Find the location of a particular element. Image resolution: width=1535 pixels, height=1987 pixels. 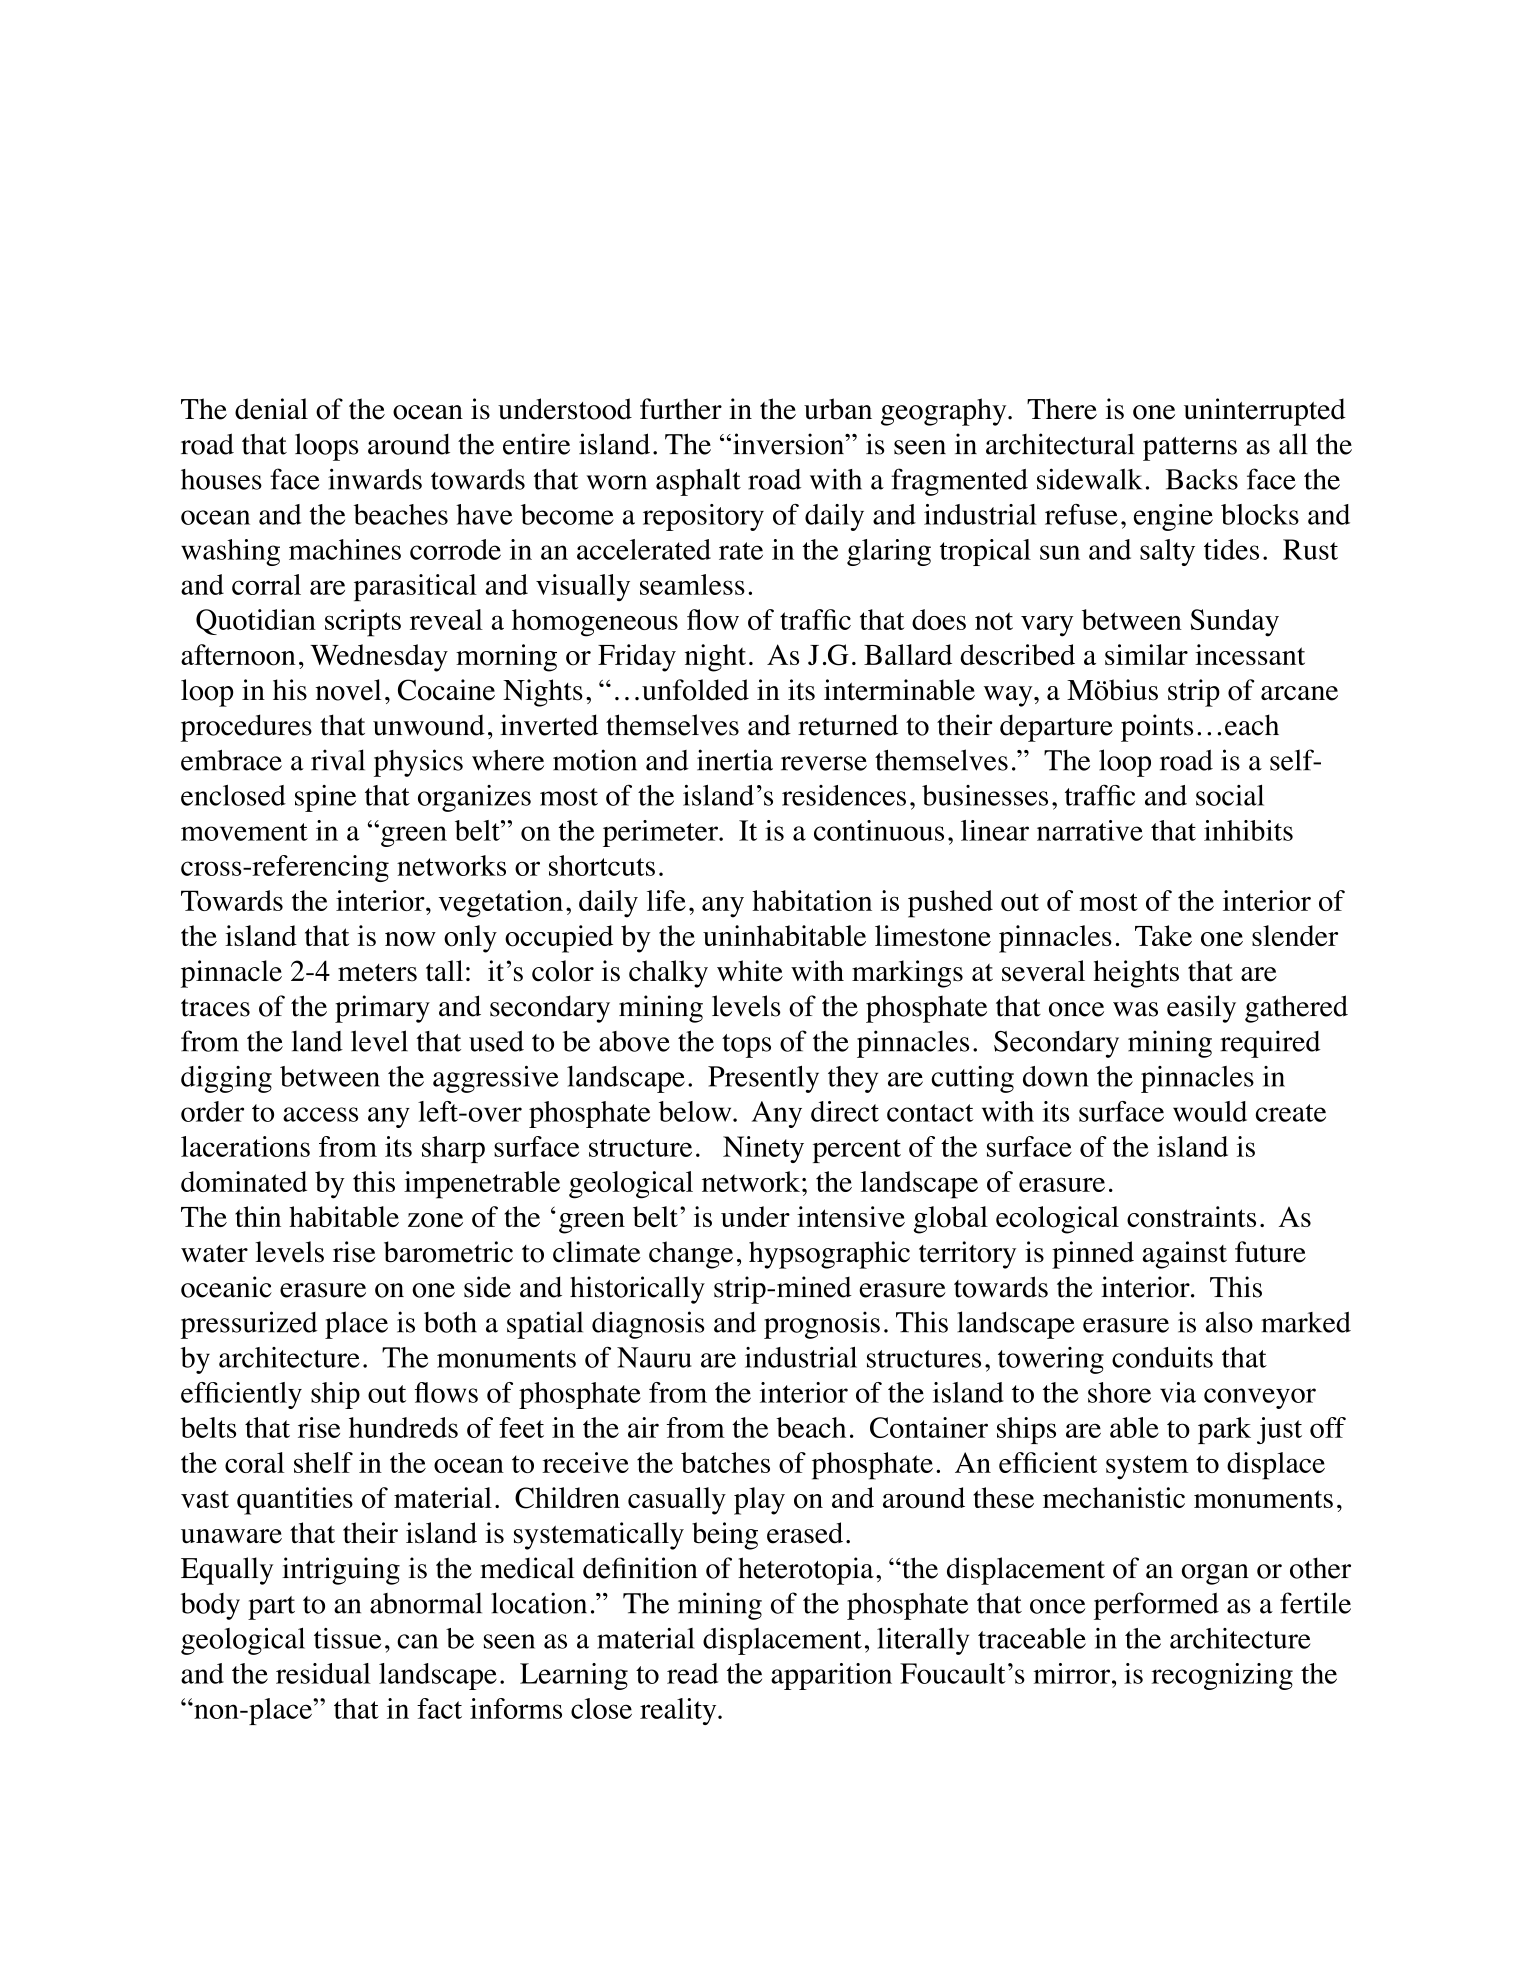

required is located at coordinates (1270, 1044).
